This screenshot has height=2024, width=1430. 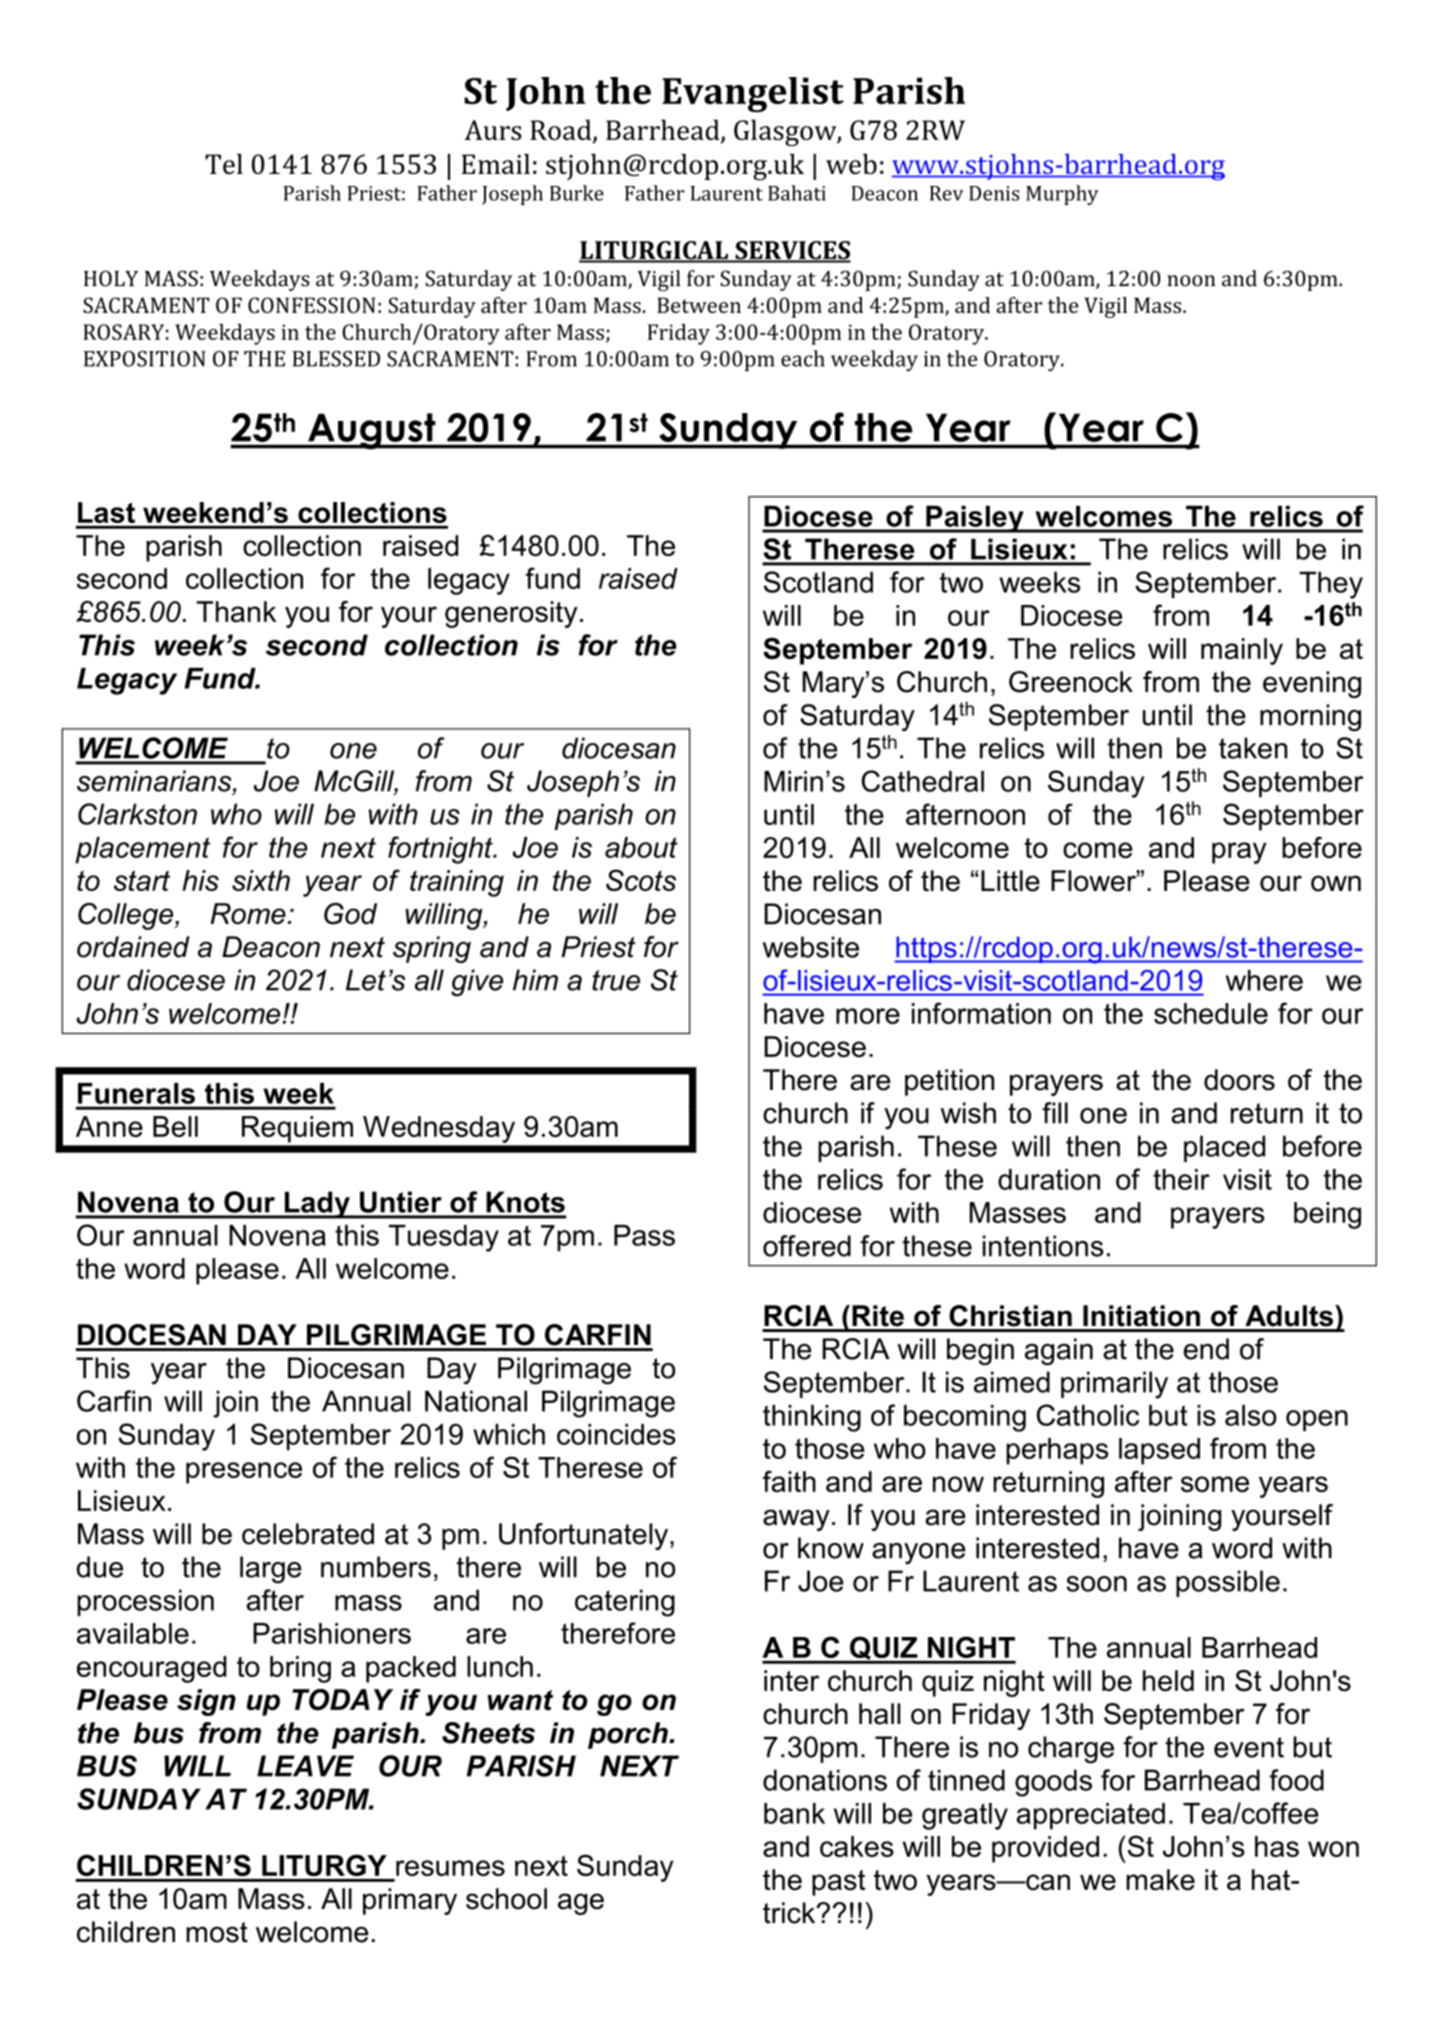 I want to click on August, so click(x=372, y=431).
